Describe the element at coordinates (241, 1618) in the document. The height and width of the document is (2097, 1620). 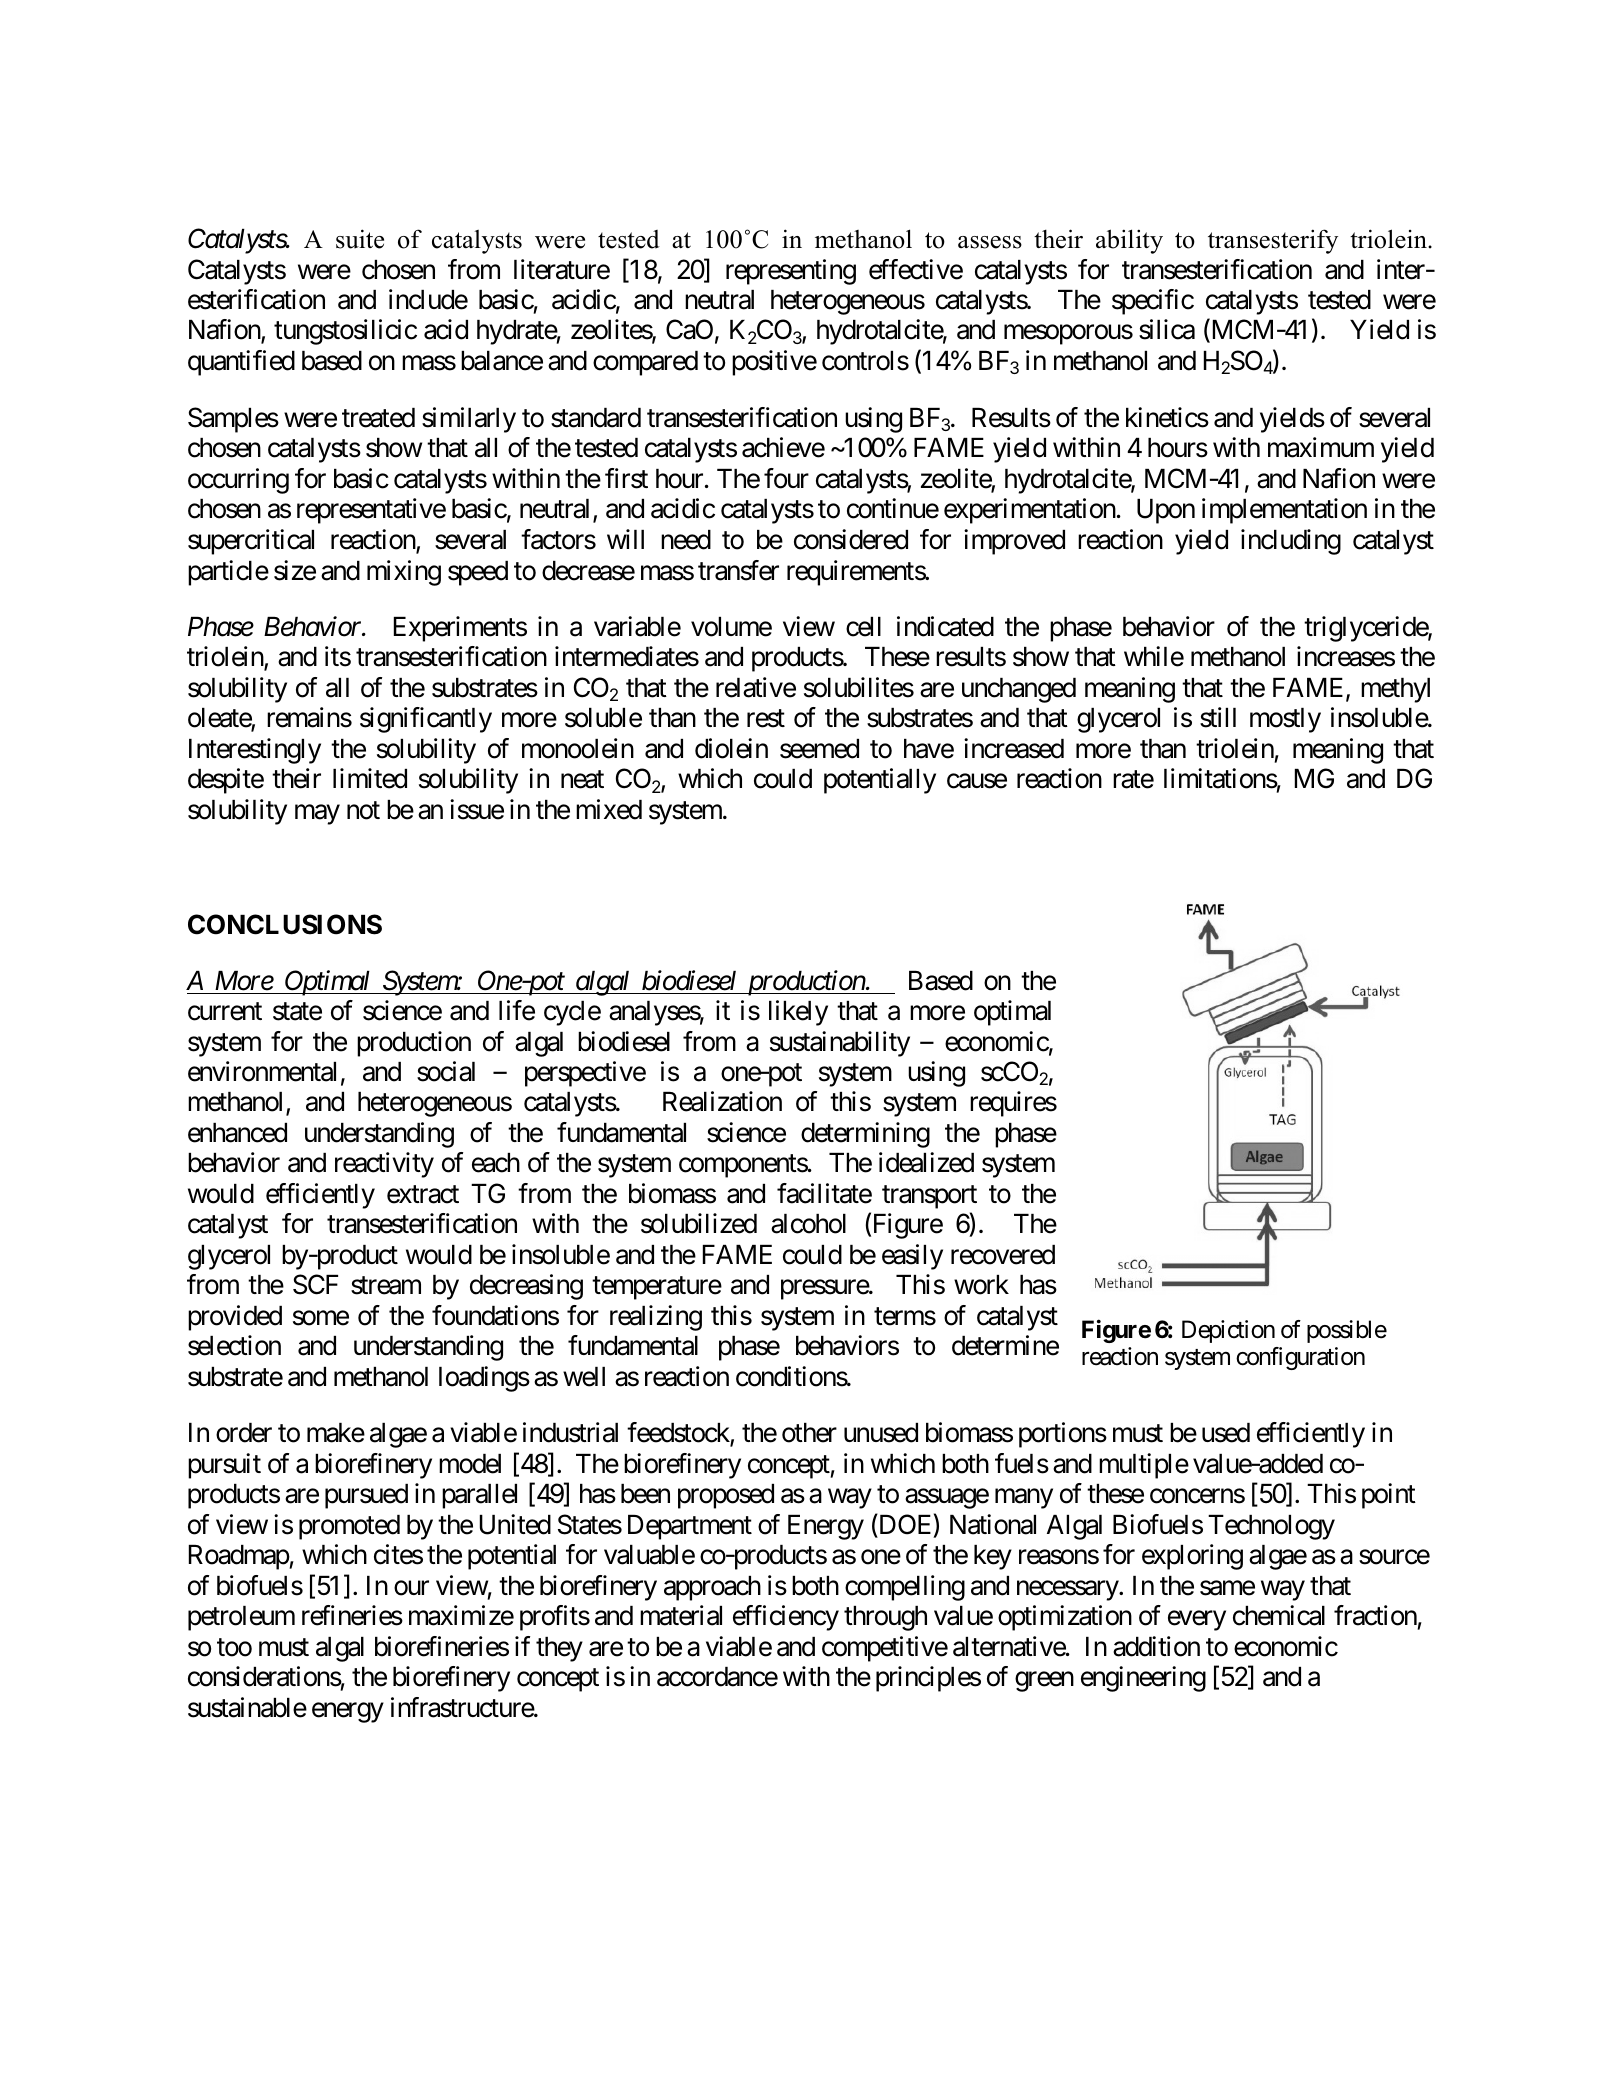
I see `petroleum` at that location.
